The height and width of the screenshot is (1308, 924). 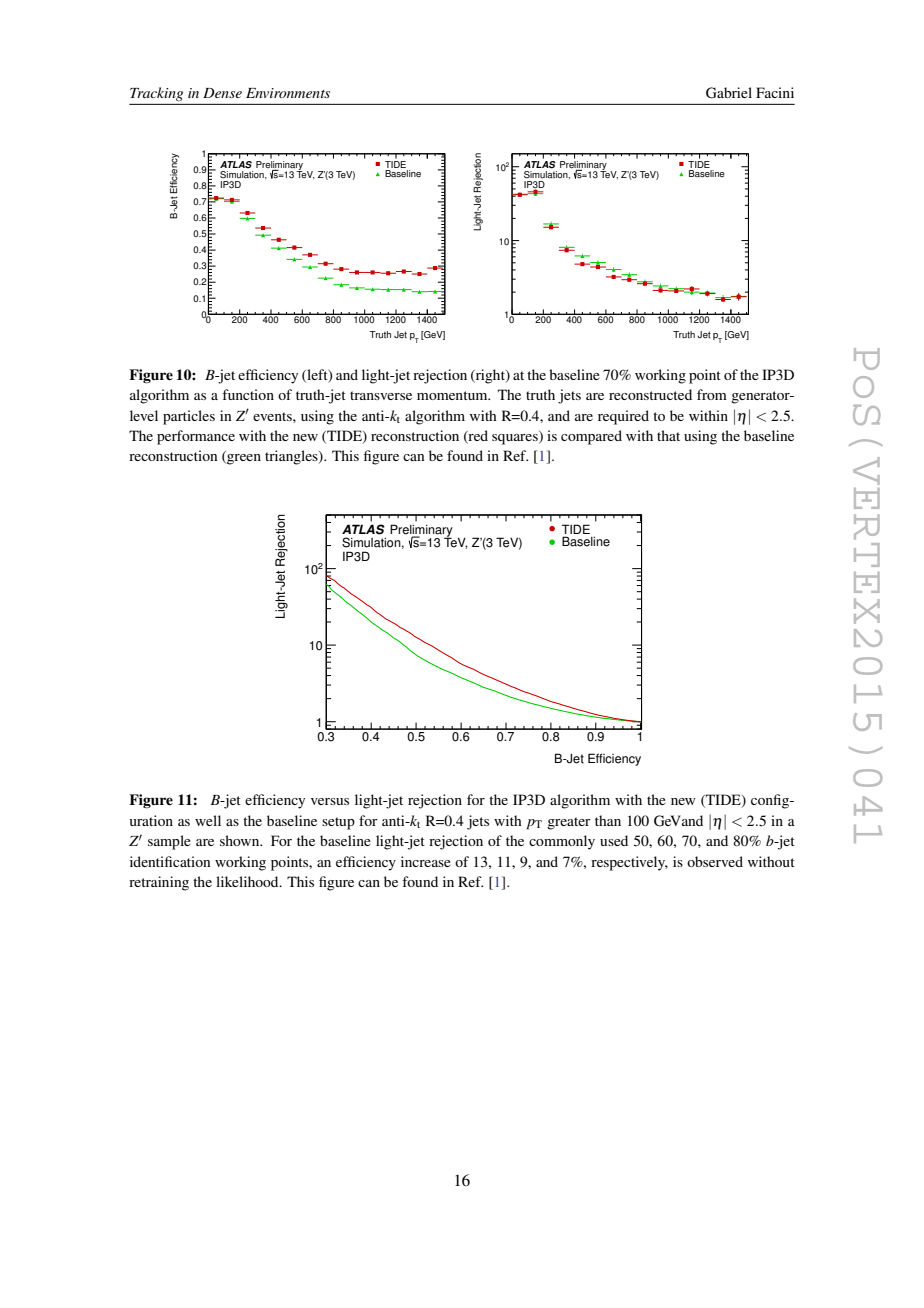 I want to click on that, so click(x=668, y=435).
